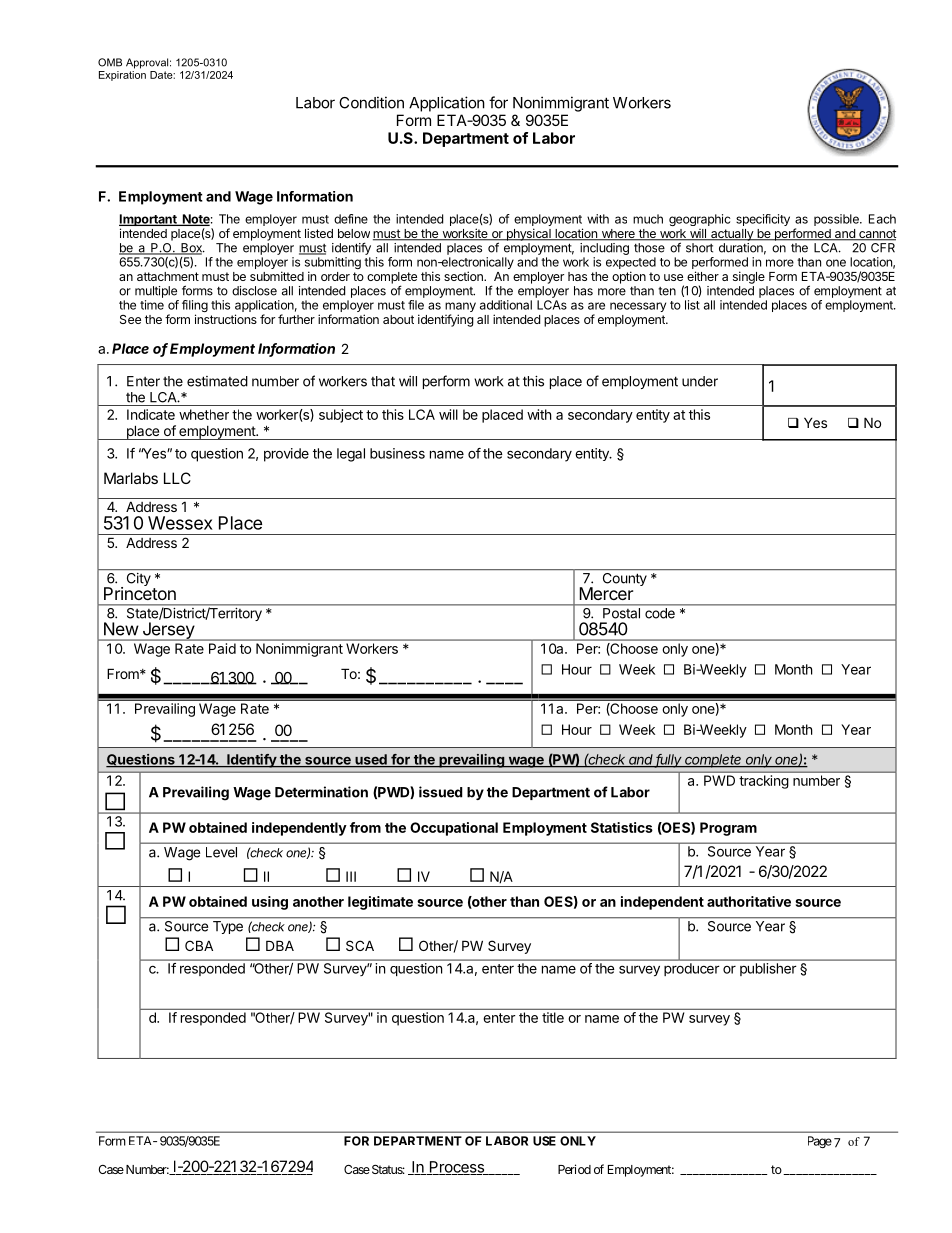  What do you see at coordinates (764, 782) in the document?
I see `tracking` at bounding box center [764, 782].
